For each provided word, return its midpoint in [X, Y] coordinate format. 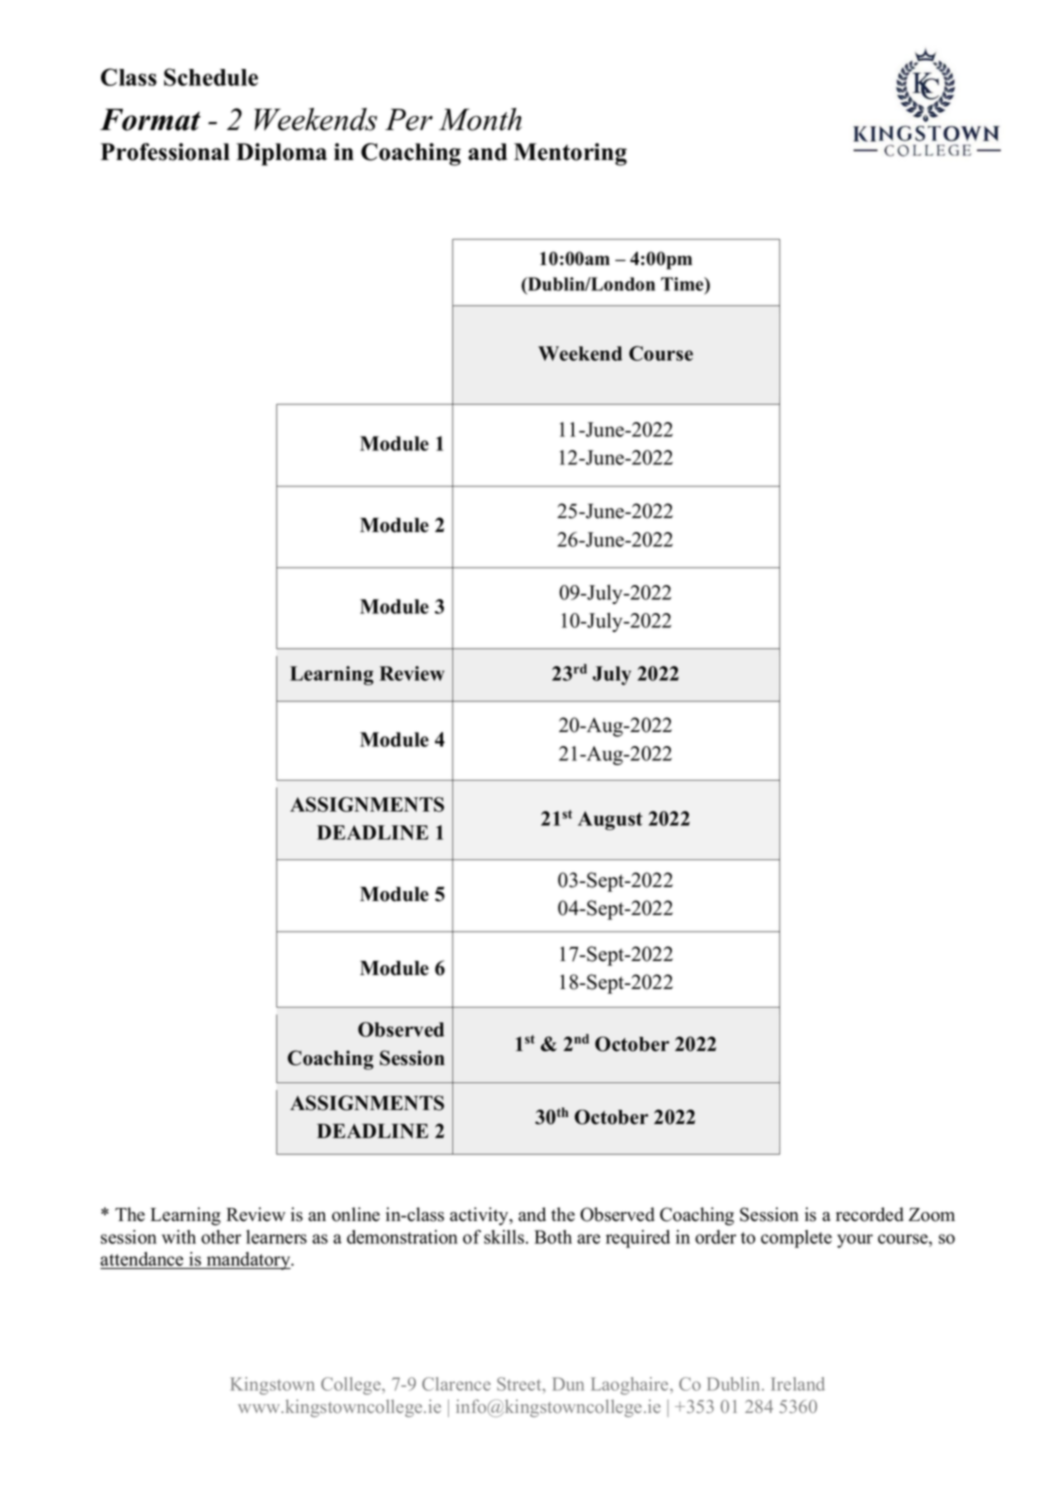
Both [553, 1237]
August [610, 820]
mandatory [248, 1261]
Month [480, 119]
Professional [165, 152]
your [855, 1241]
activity [480, 1216]
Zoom [932, 1215]
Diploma [281, 154]
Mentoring [570, 154]
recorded [870, 1214]
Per [409, 119]
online [356, 1214]
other [221, 1237]
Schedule [211, 77]
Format [150, 119]
